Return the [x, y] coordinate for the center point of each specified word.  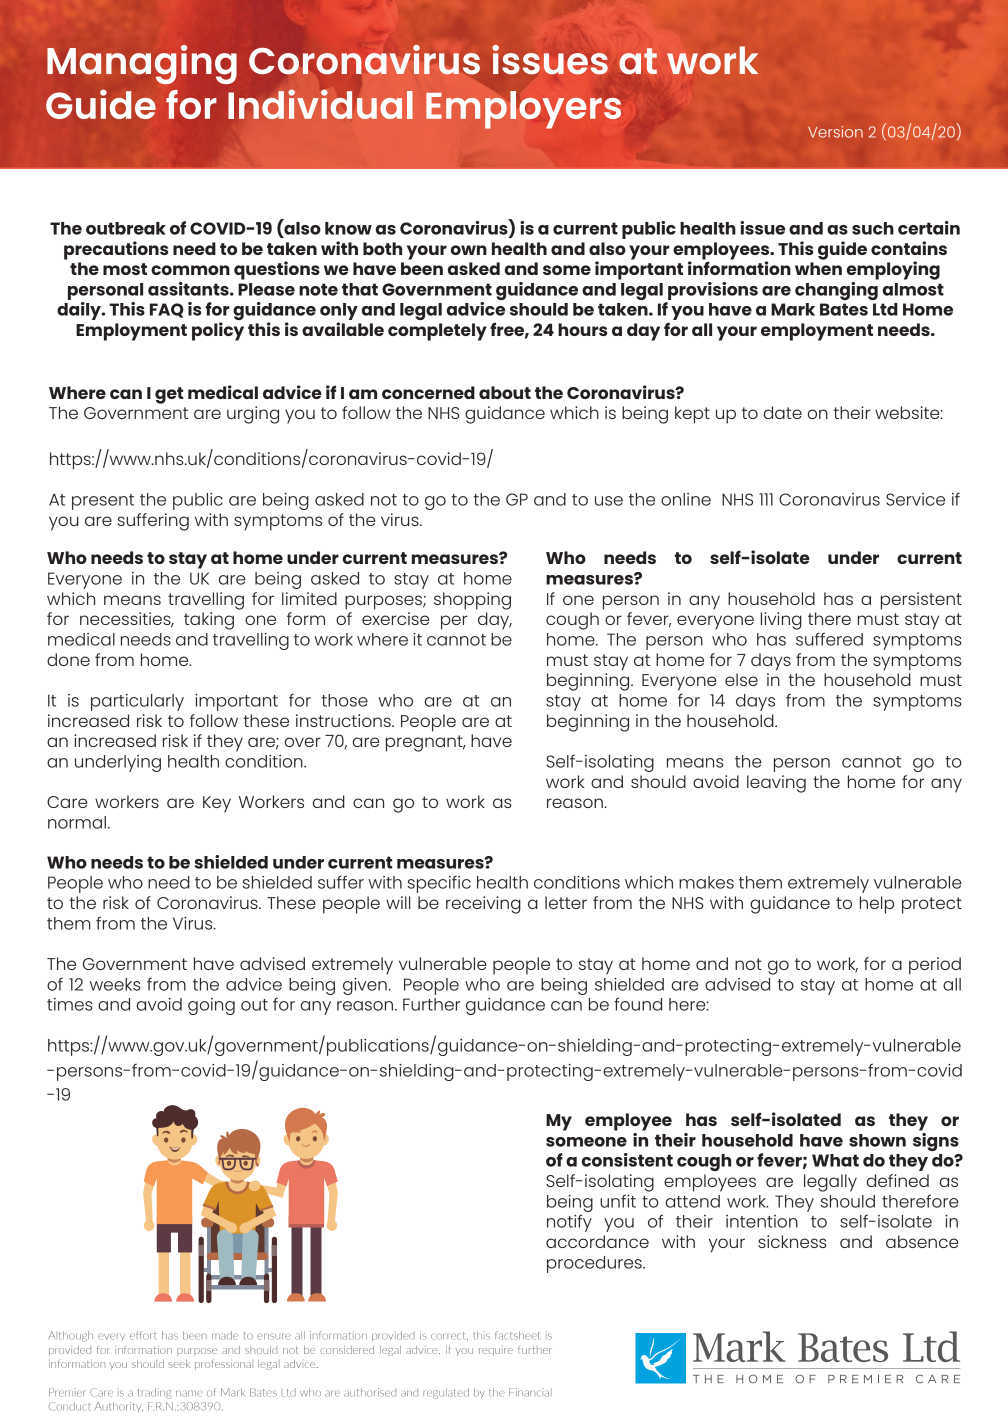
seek [179, 1364]
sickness [792, 1241]
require [496, 1352]
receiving [483, 905]
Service [915, 499]
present [103, 502]
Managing [142, 64]
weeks [115, 984]
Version [835, 132]
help [877, 905]
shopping [472, 601]
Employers [523, 110]
